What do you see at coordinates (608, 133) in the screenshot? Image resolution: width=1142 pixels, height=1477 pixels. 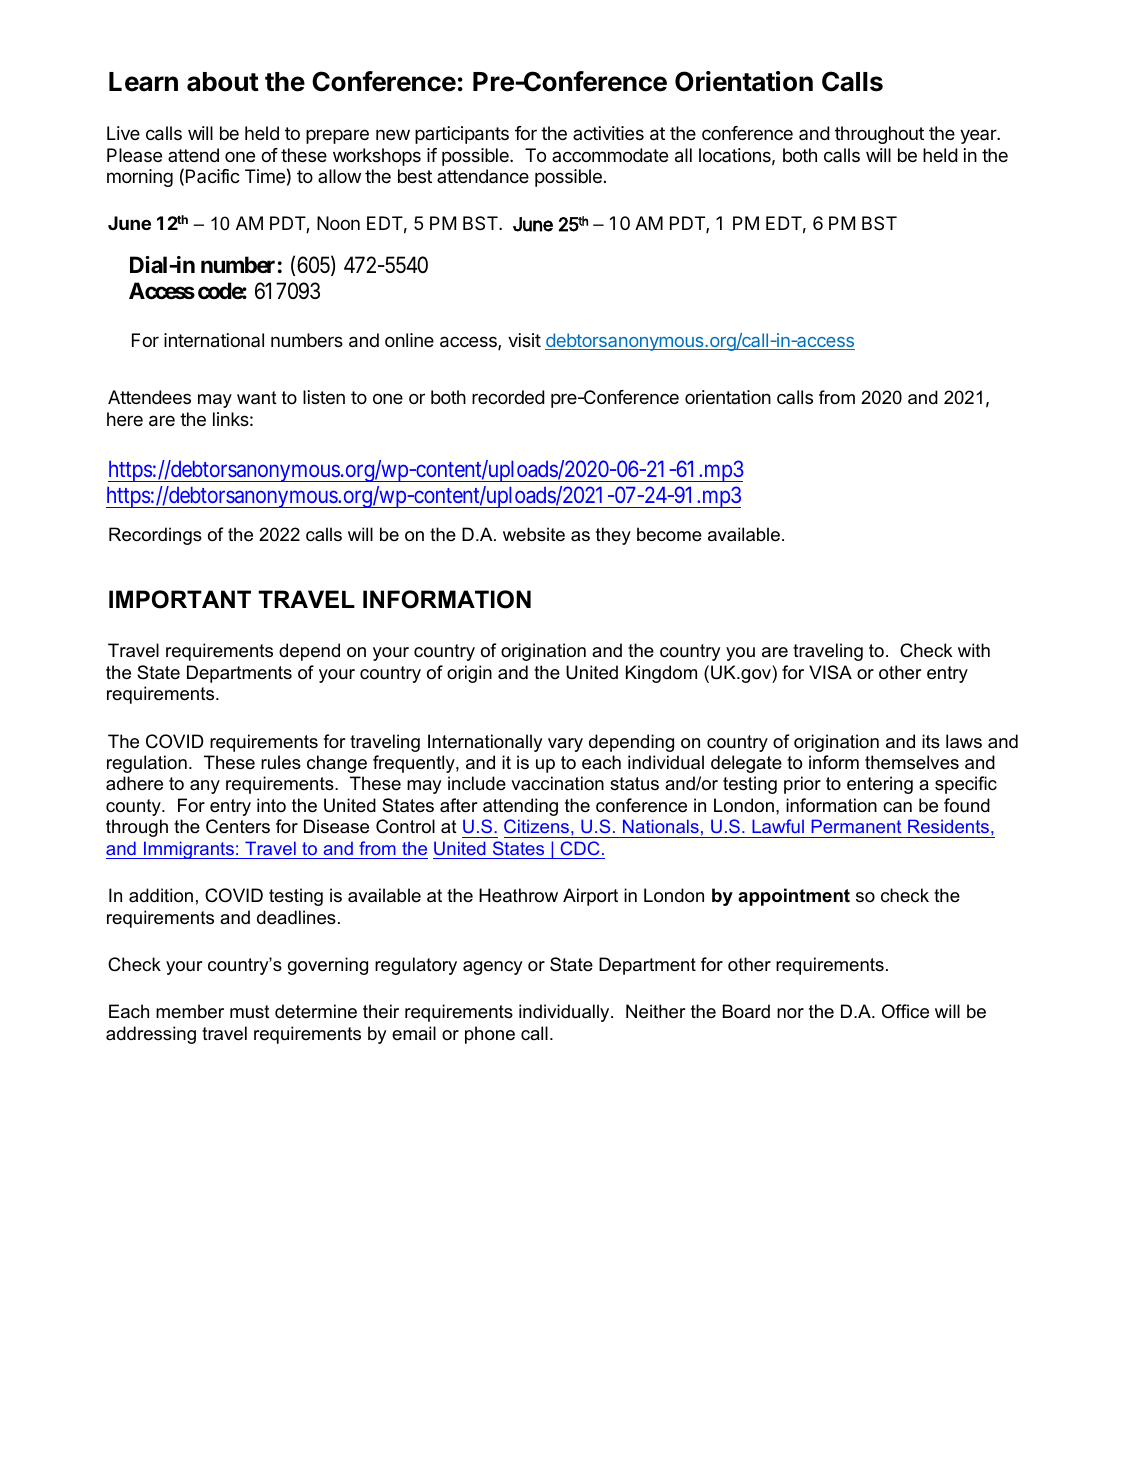 I see `activities` at bounding box center [608, 133].
